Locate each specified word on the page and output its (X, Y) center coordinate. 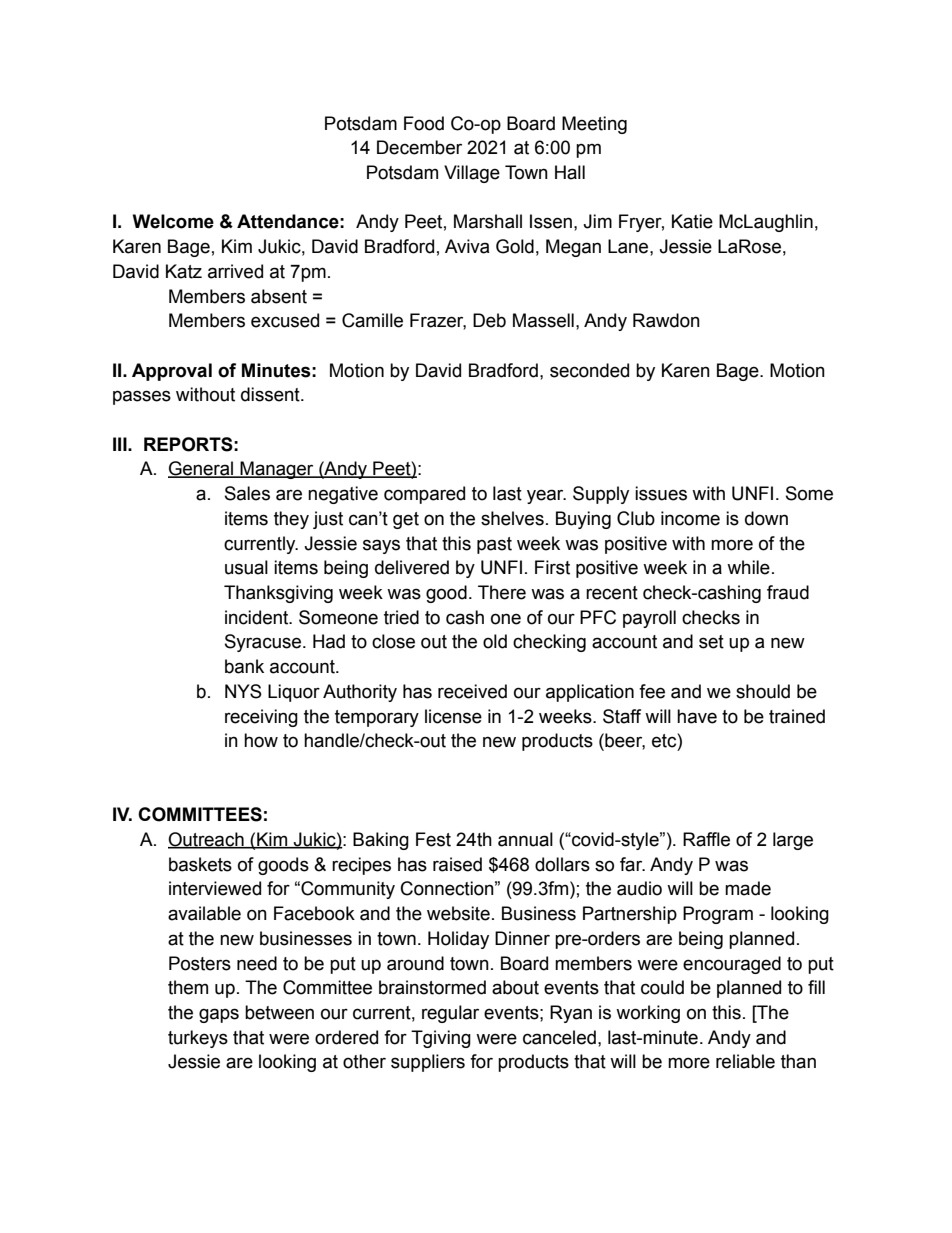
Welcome (173, 221)
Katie (692, 221)
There (502, 592)
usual (246, 567)
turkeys (198, 1039)
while (748, 567)
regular (450, 1014)
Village (472, 174)
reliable (745, 1061)
